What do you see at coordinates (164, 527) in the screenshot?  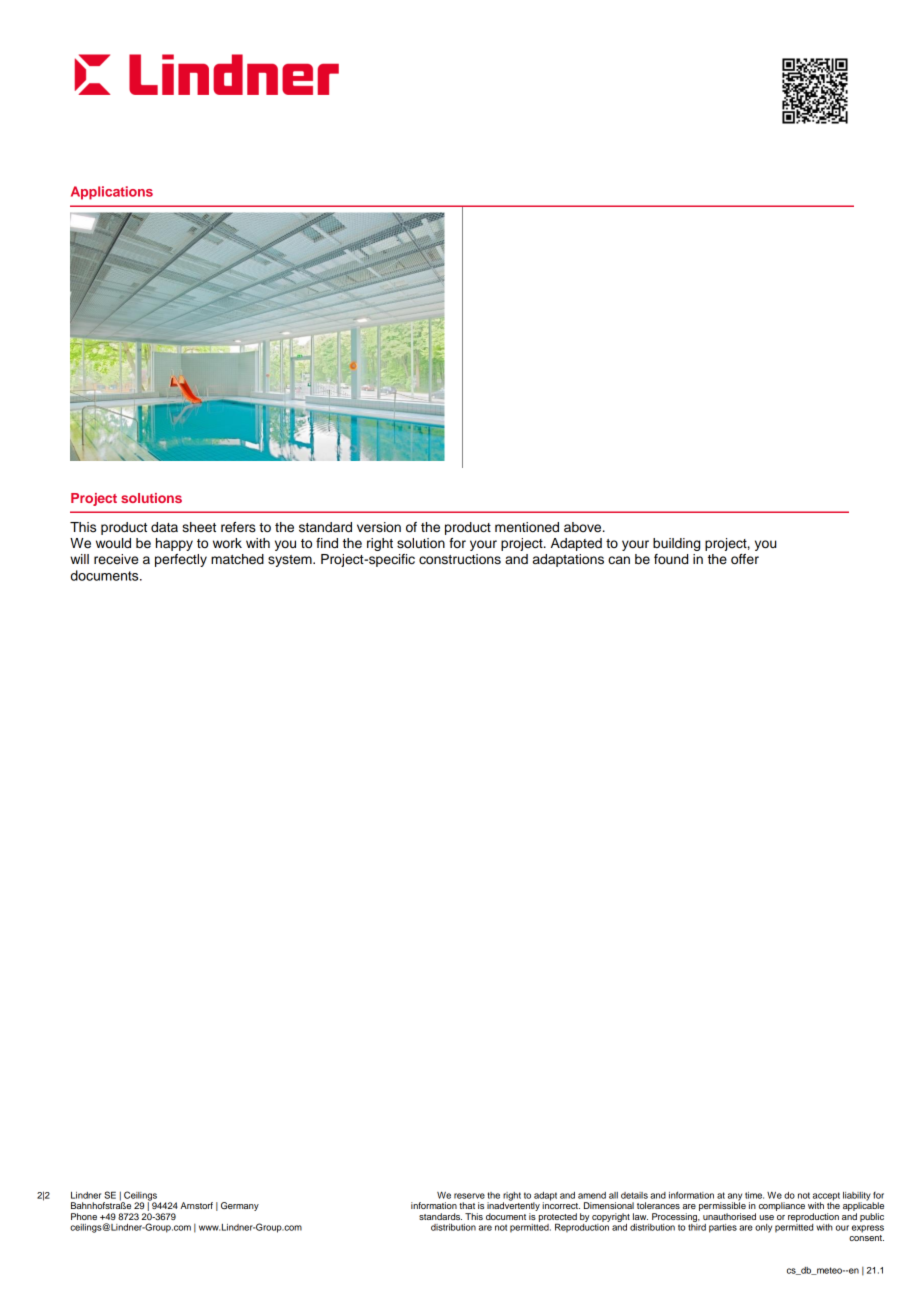 I see `data` at bounding box center [164, 527].
